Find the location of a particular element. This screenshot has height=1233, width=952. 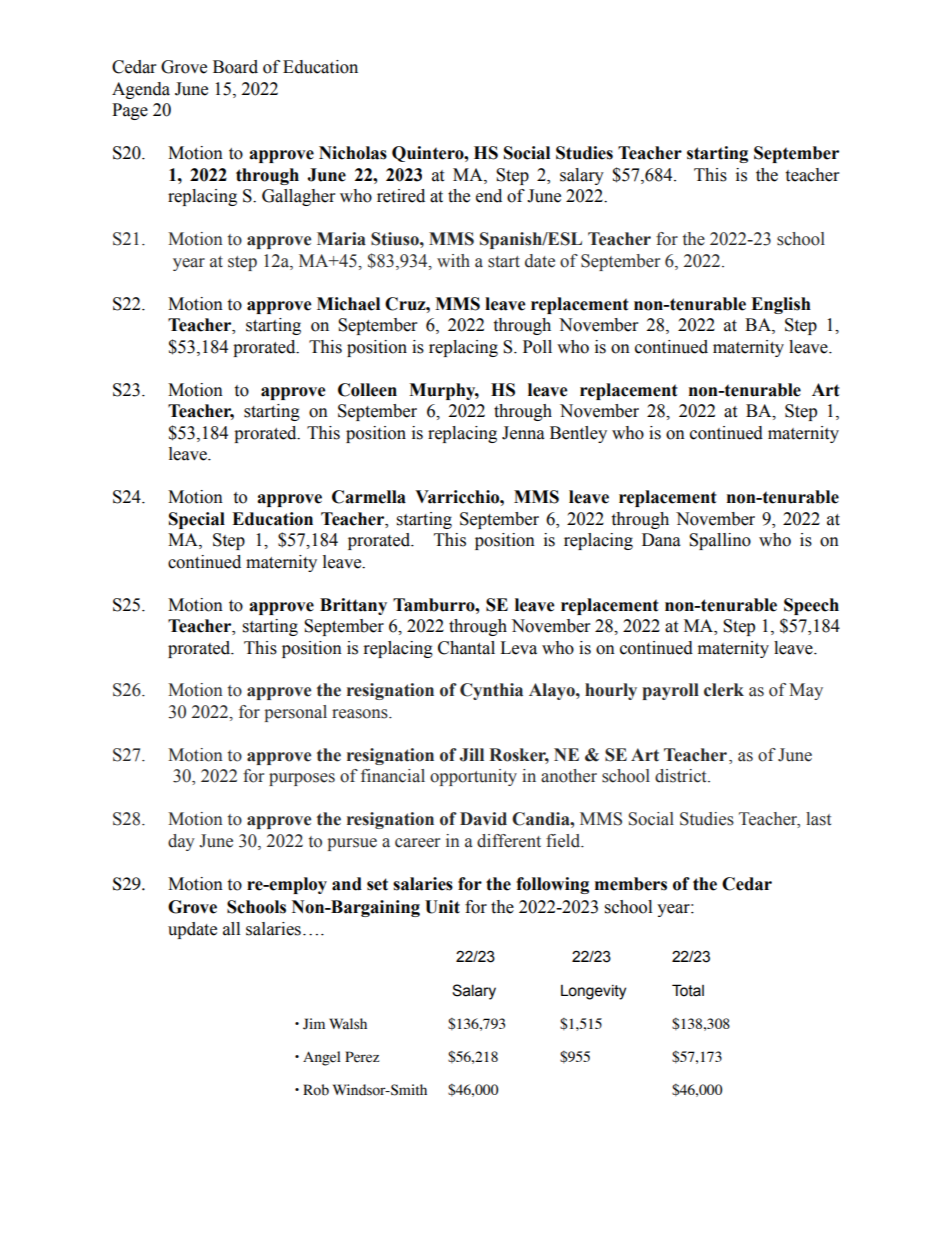

Special is located at coordinates (197, 520).
